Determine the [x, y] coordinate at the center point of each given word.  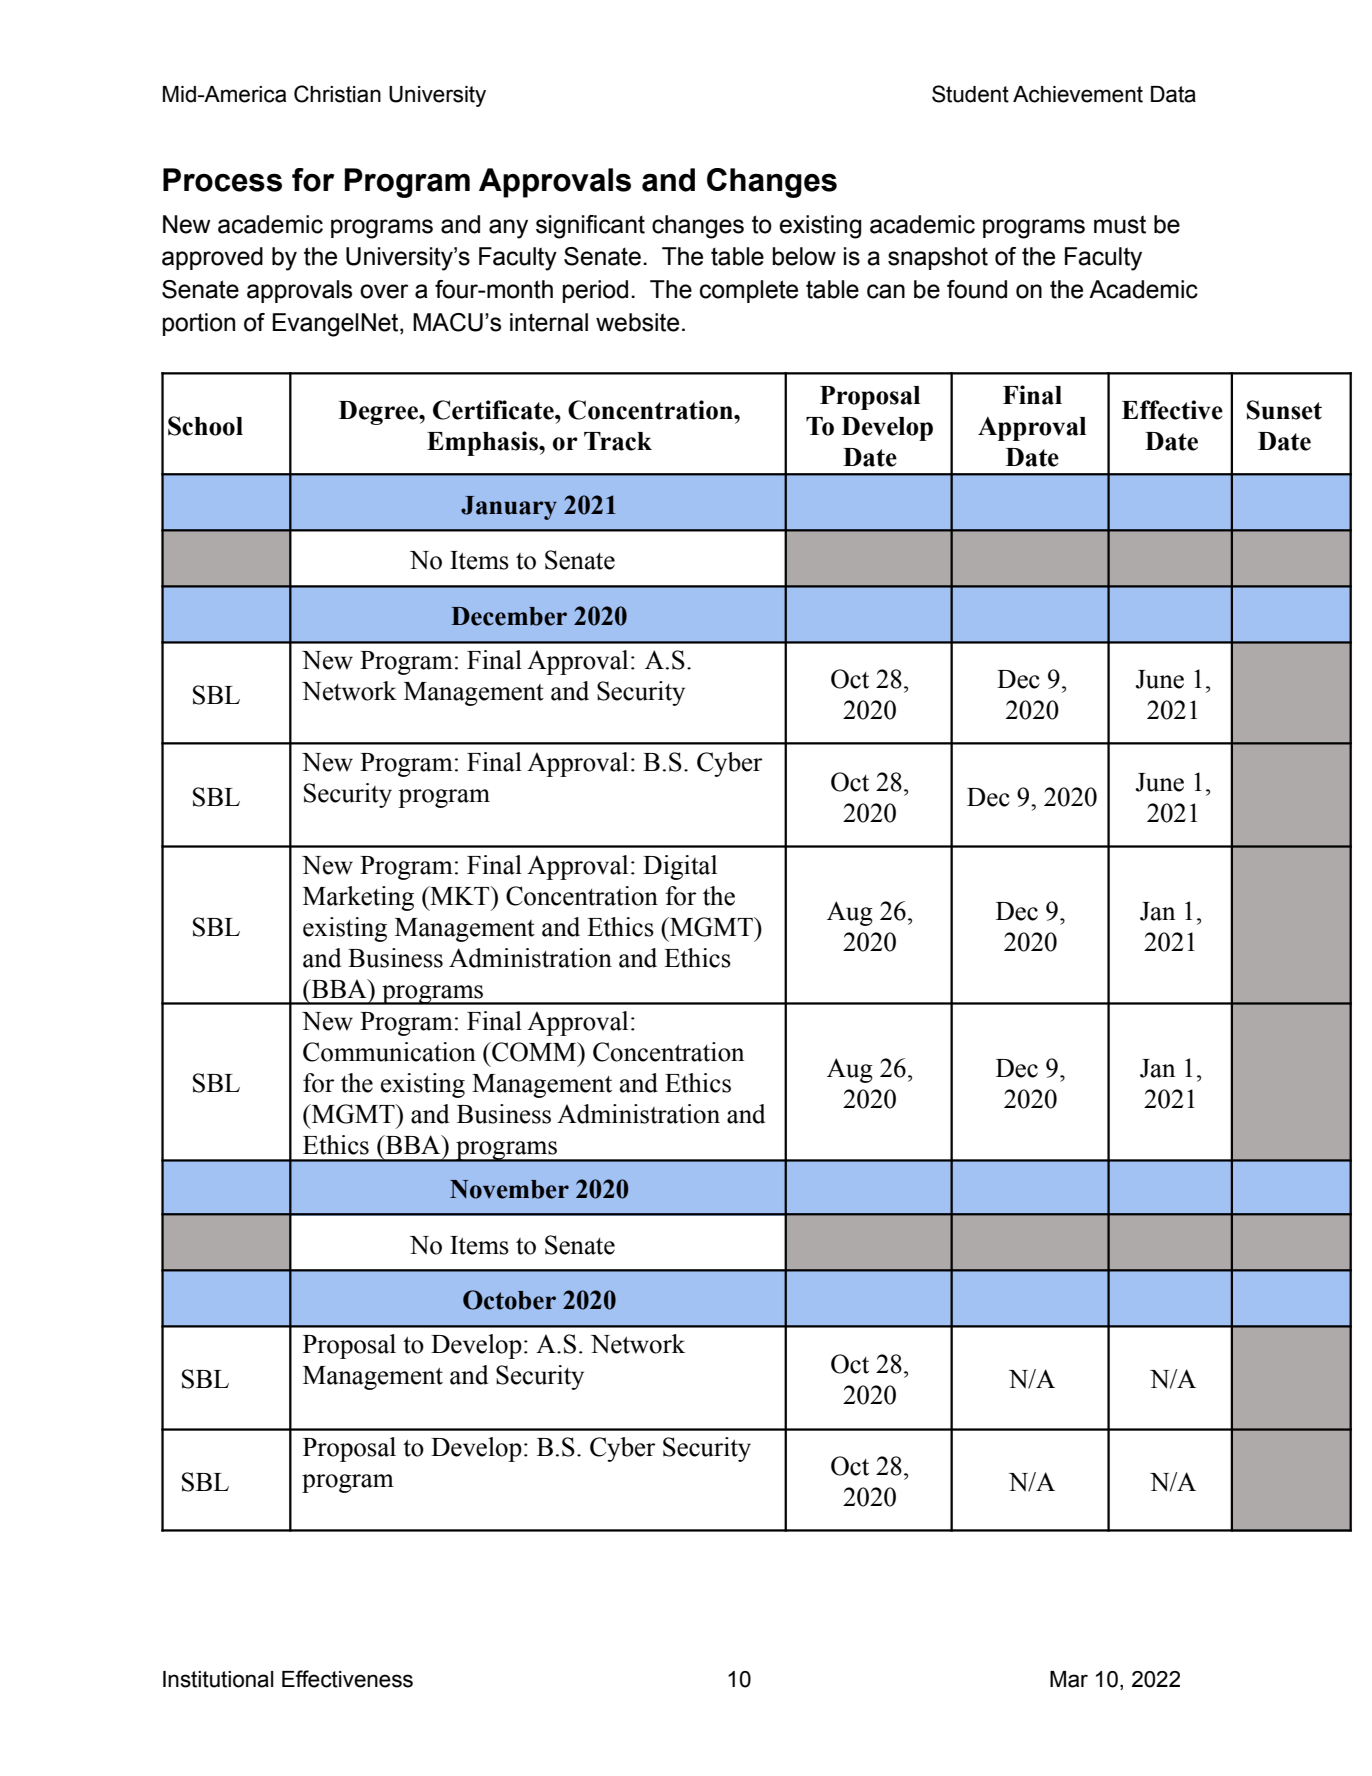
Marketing [358, 898]
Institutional [218, 1679]
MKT [460, 895]
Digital [680, 867]
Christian [337, 94]
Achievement [1078, 94]
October [509, 1300]
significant [590, 227]
